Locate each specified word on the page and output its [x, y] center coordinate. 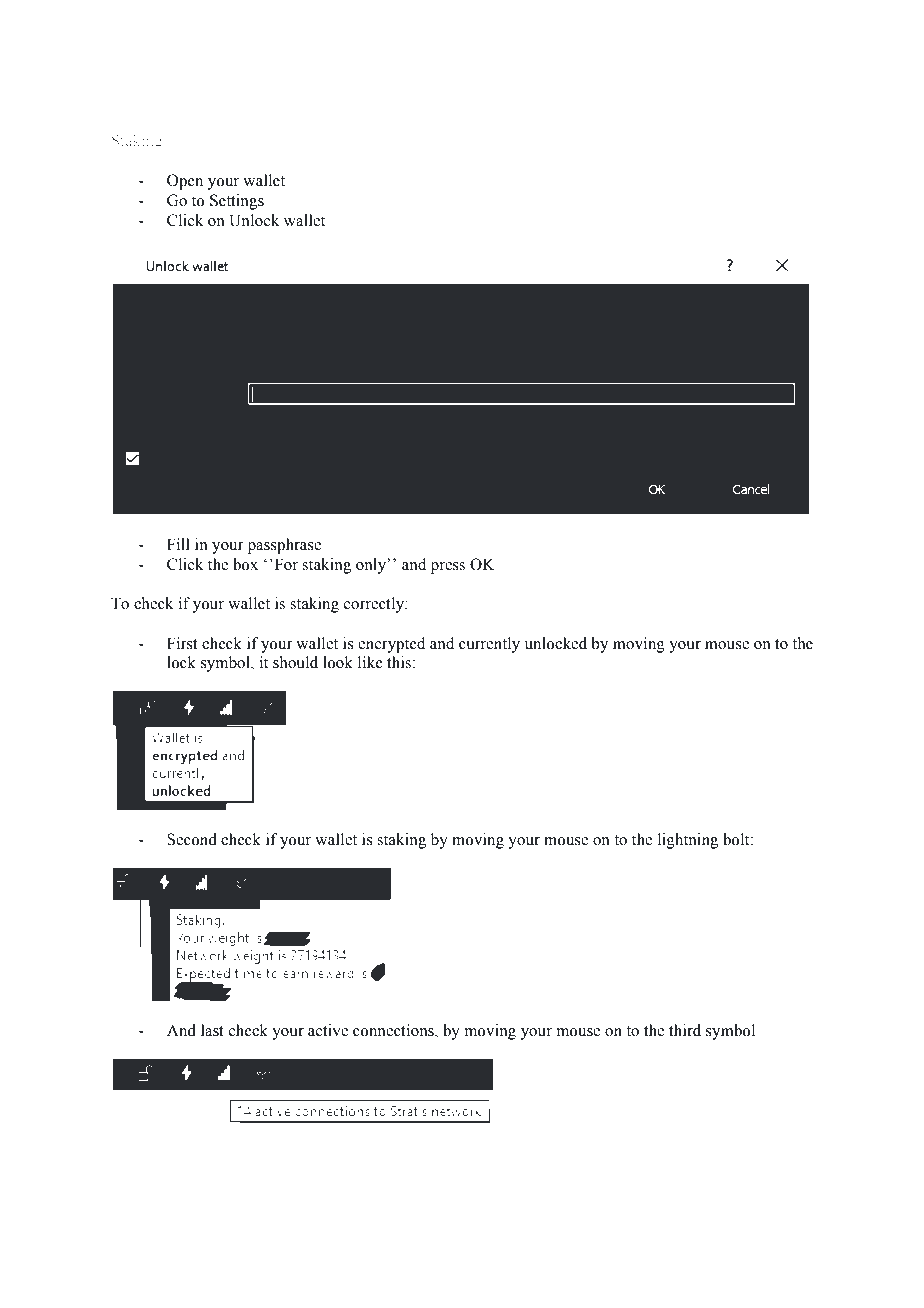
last [212, 1030]
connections [394, 1030]
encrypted [391, 645]
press [448, 568]
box [245, 564]
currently [489, 645]
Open [185, 182]
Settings [237, 202]
